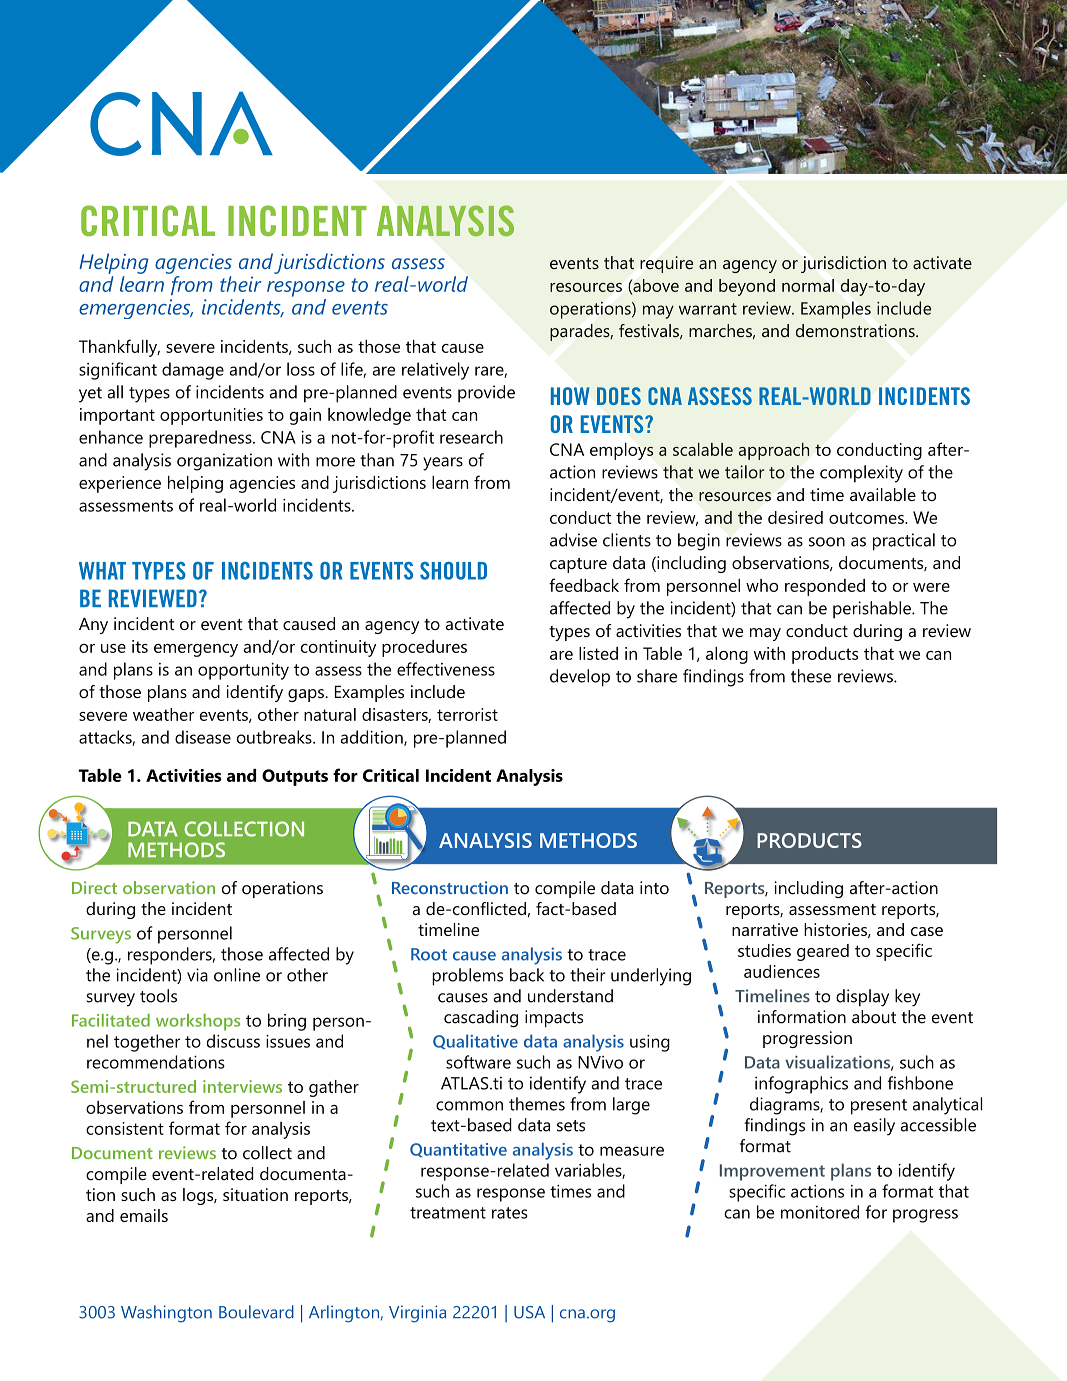 This screenshot has width=1067, height=1381. What do you see at coordinates (196, 650) in the screenshot?
I see `emergency` at bounding box center [196, 650].
